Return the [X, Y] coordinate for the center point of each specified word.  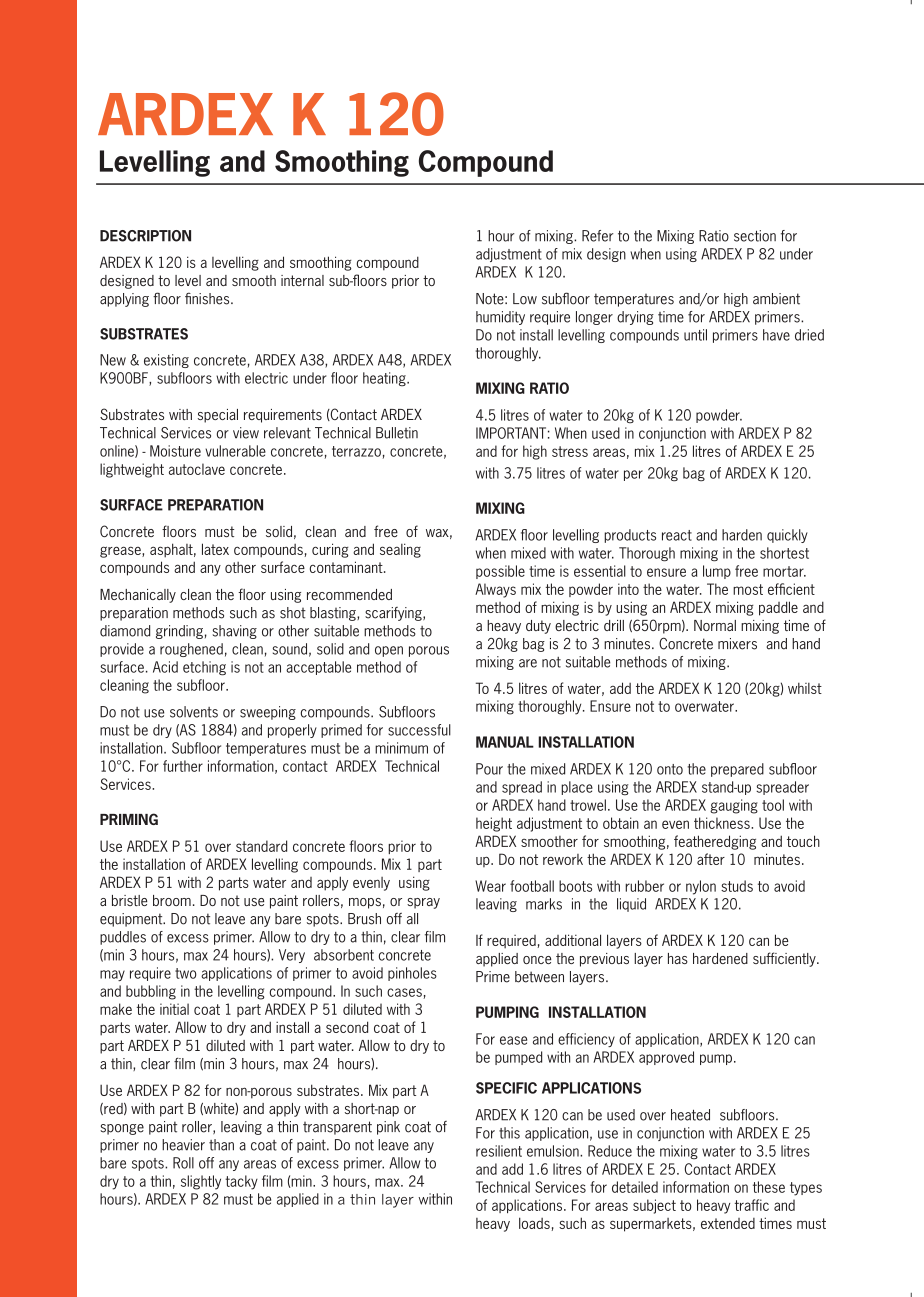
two [186, 973]
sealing [400, 550]
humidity [500, 318]
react [677, 535]
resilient [499, 1151]
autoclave [197, 469]
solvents [194, 712]
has [678, 958]
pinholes [412, 974]
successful [419, 730]
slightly [201, 1182]
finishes [208, 298]
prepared [737, 770]
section [755, 236]
